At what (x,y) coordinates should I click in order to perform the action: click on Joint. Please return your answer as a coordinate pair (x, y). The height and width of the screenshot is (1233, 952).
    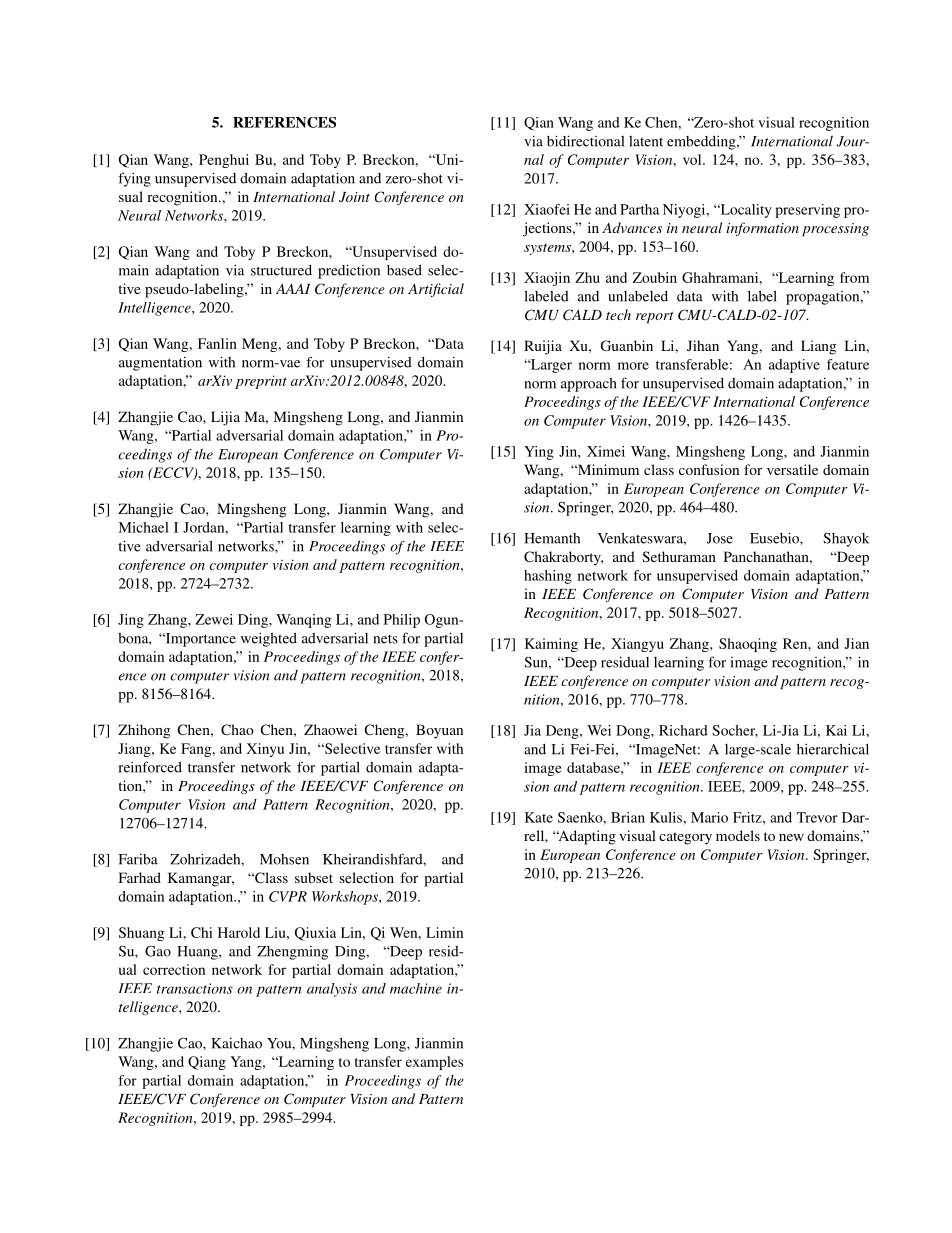
    Looking at the image, I should click on (354, 197).
